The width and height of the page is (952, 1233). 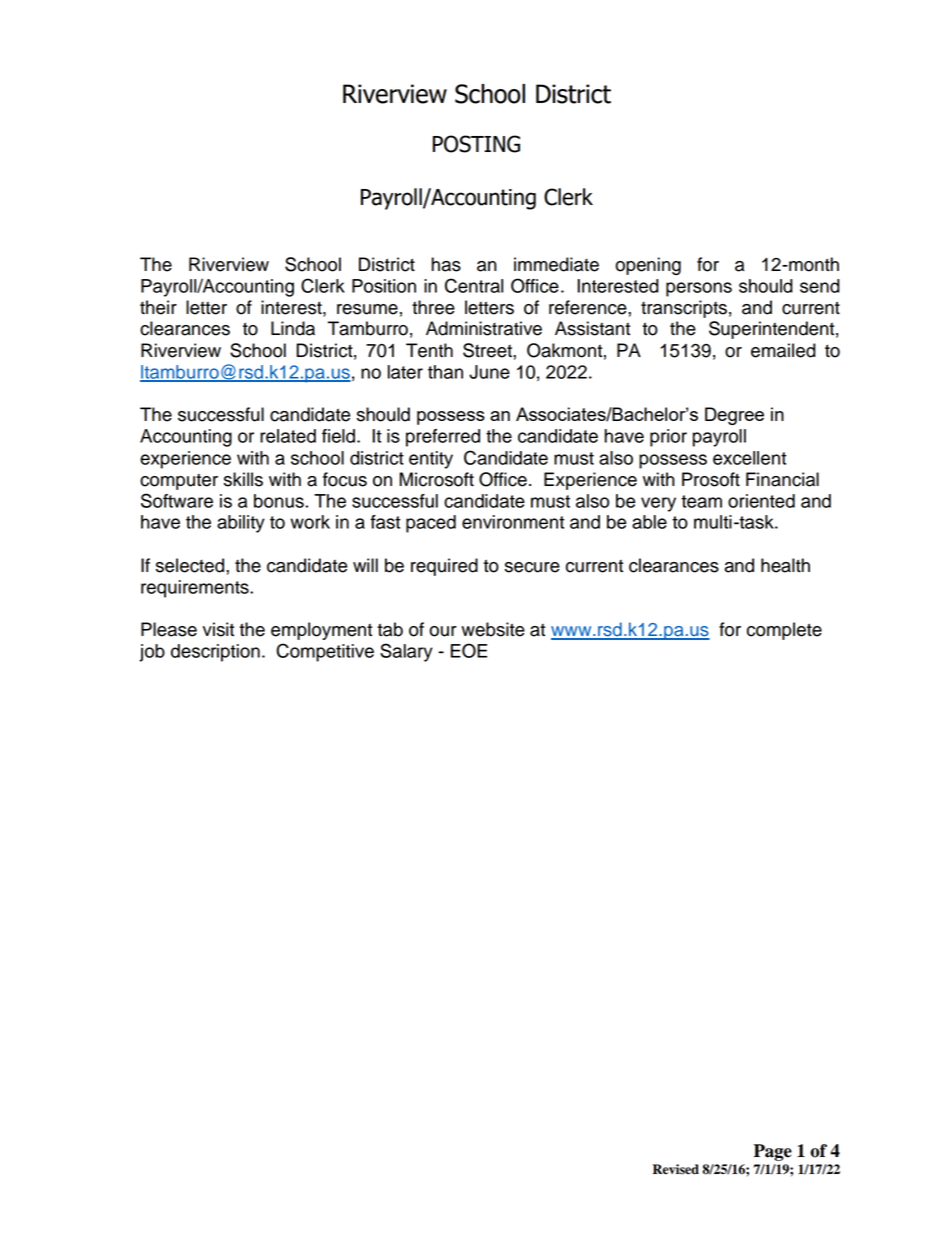 I want to click on opening, so click(x=648, y=266).
